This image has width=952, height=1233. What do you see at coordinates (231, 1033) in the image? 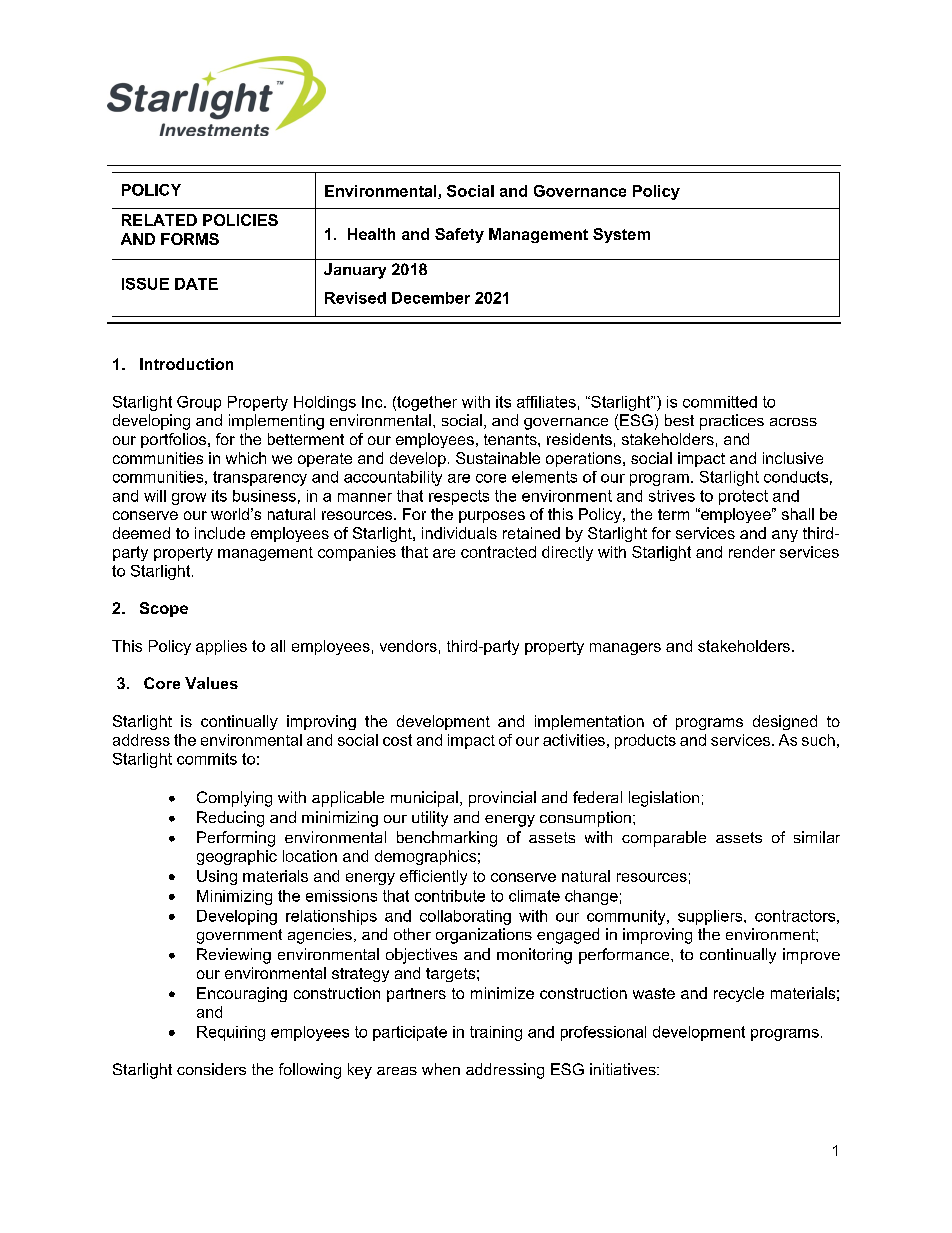
I see `Requiring` at bounding box center [231, 1033].
